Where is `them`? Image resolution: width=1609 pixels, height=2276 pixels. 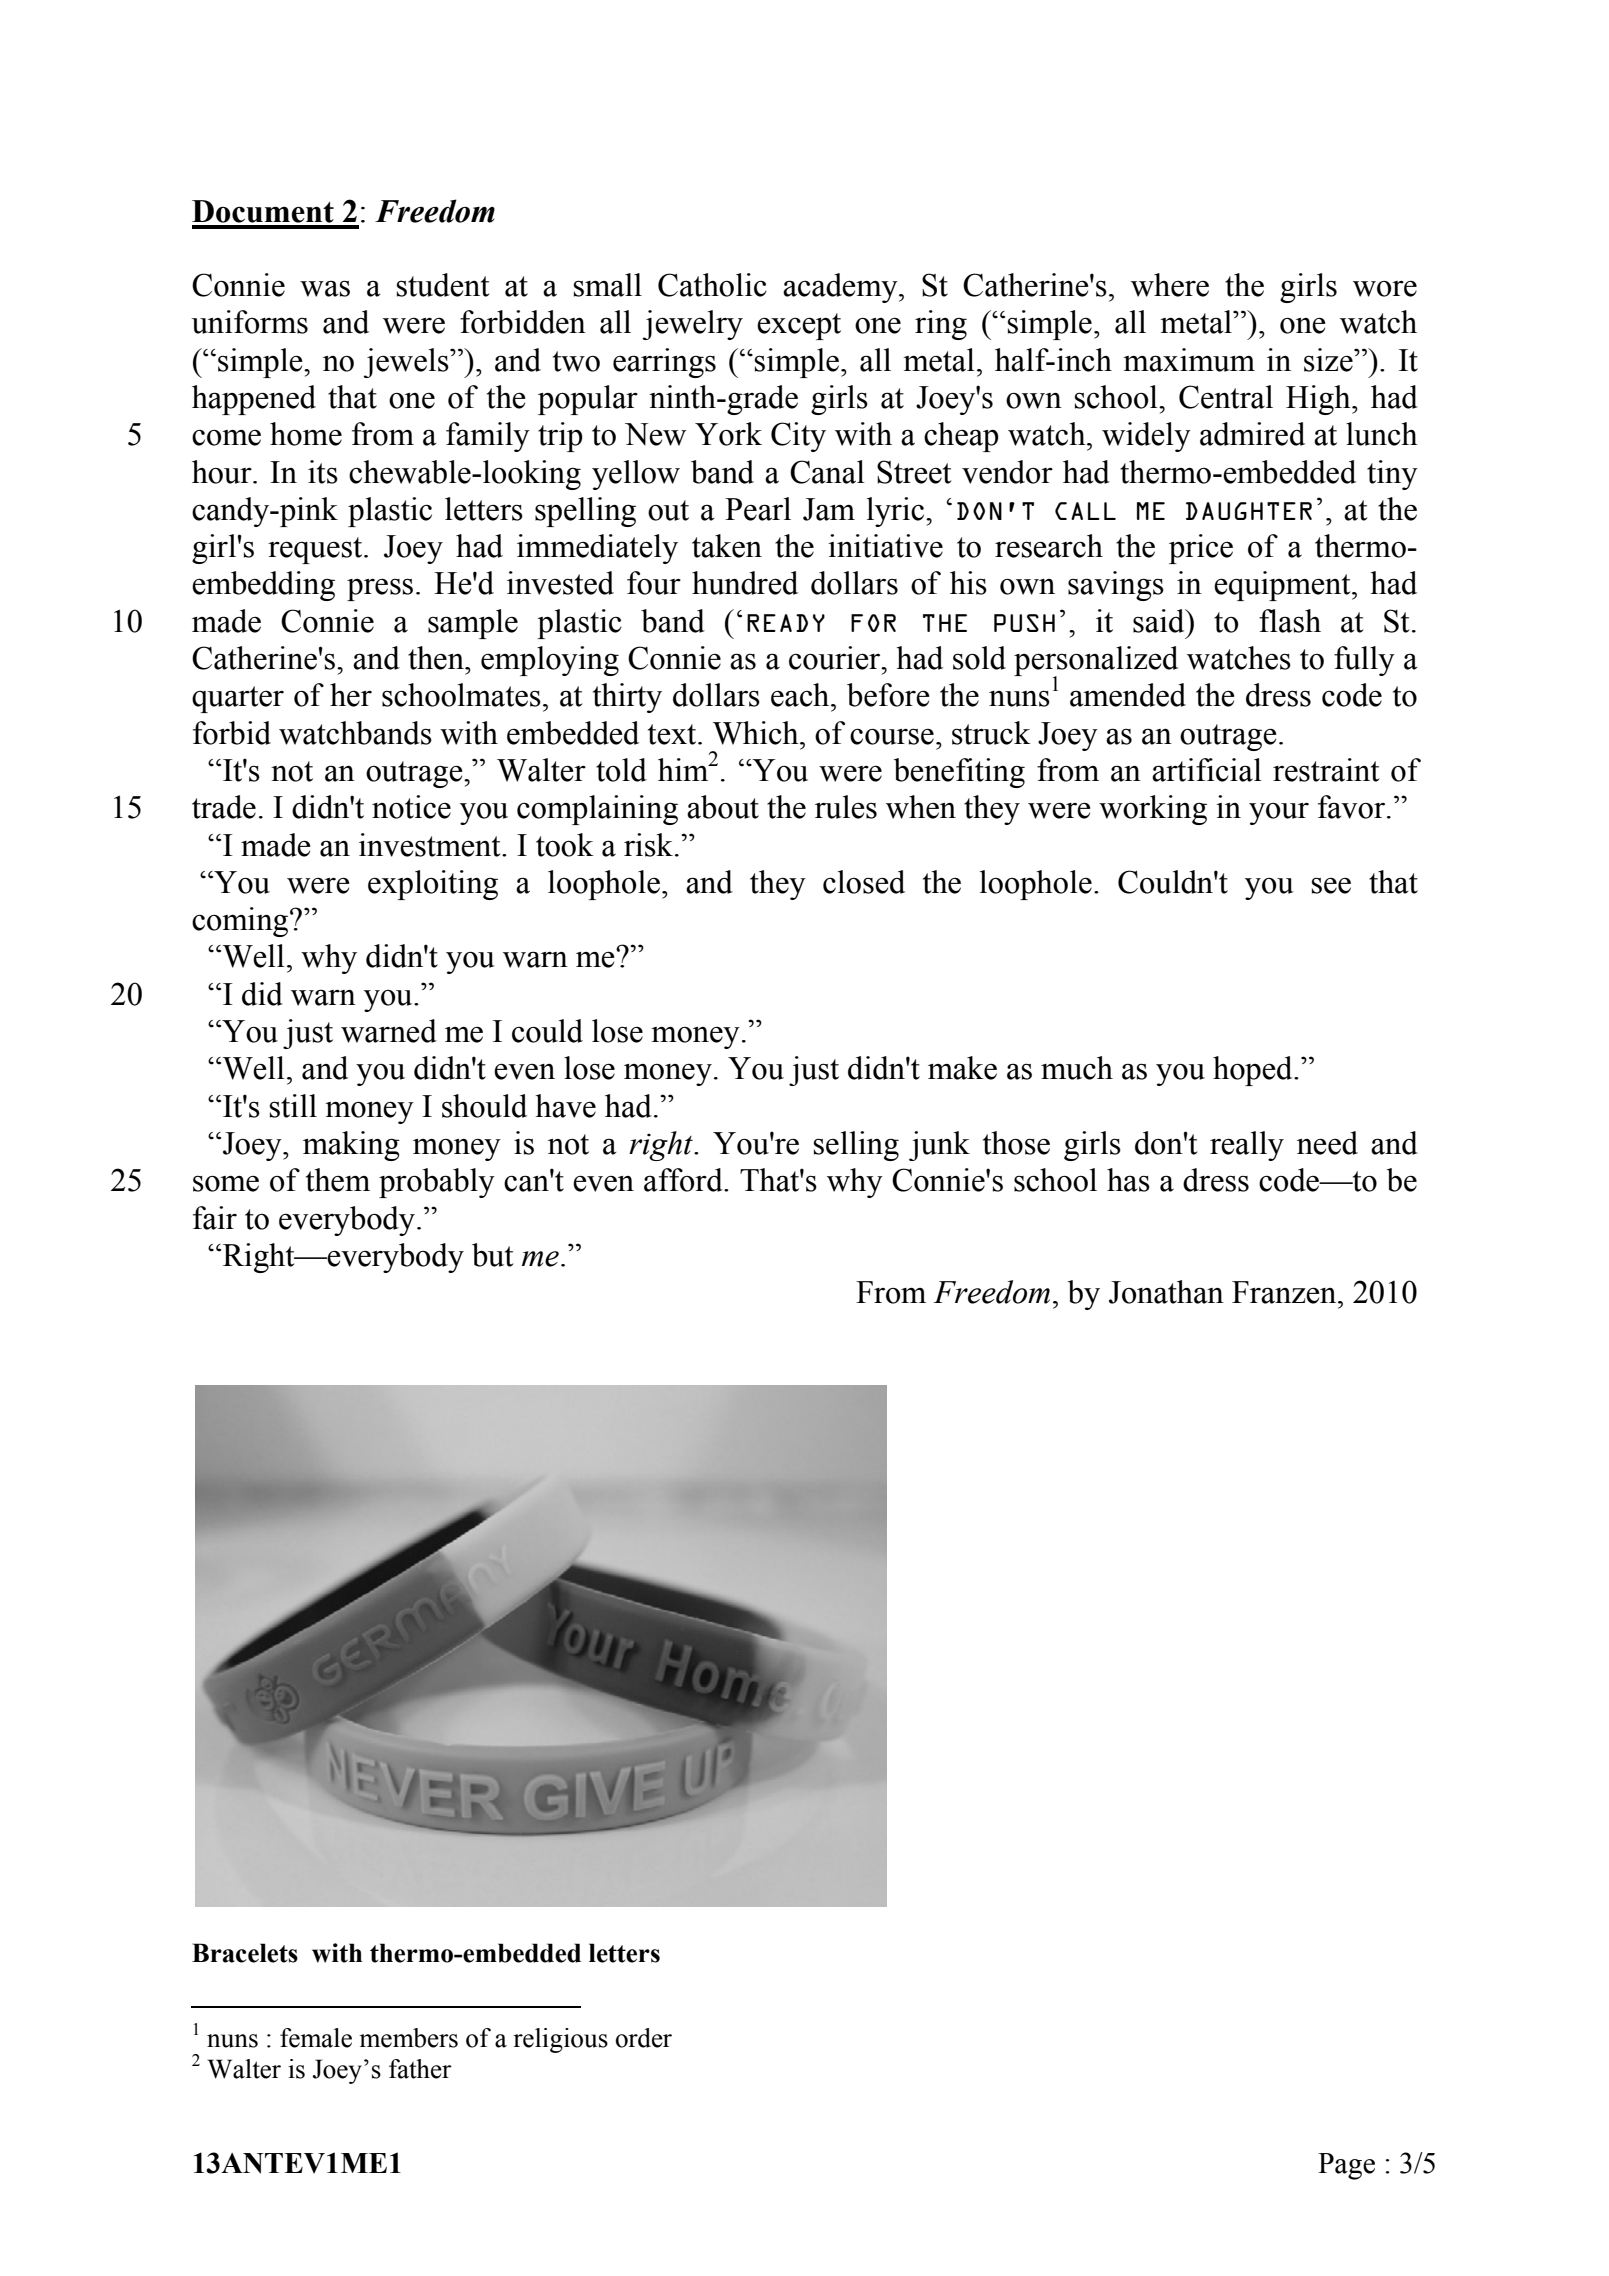
them is located at coordinates (338, 1180).
